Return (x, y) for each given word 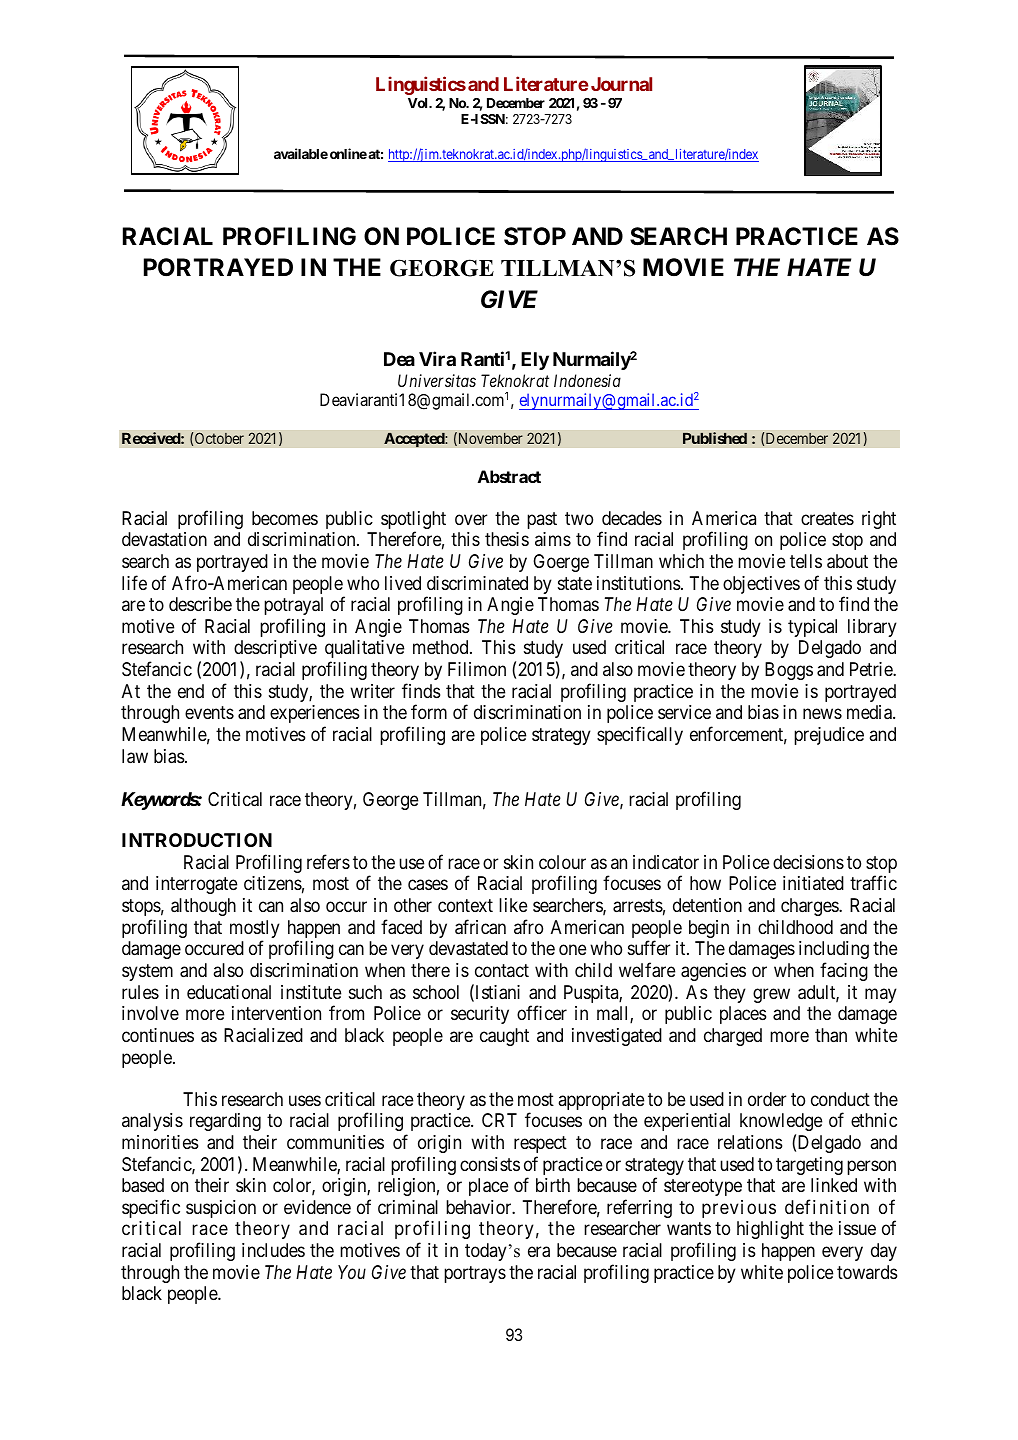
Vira (437, 358)
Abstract (509, 476)
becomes (285, 518)
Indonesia (587, 380)
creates (827, 519)
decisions (808, 862)
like (513, 905)
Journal (621, 84)
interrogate (196, 885)
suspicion (221, 1209)
